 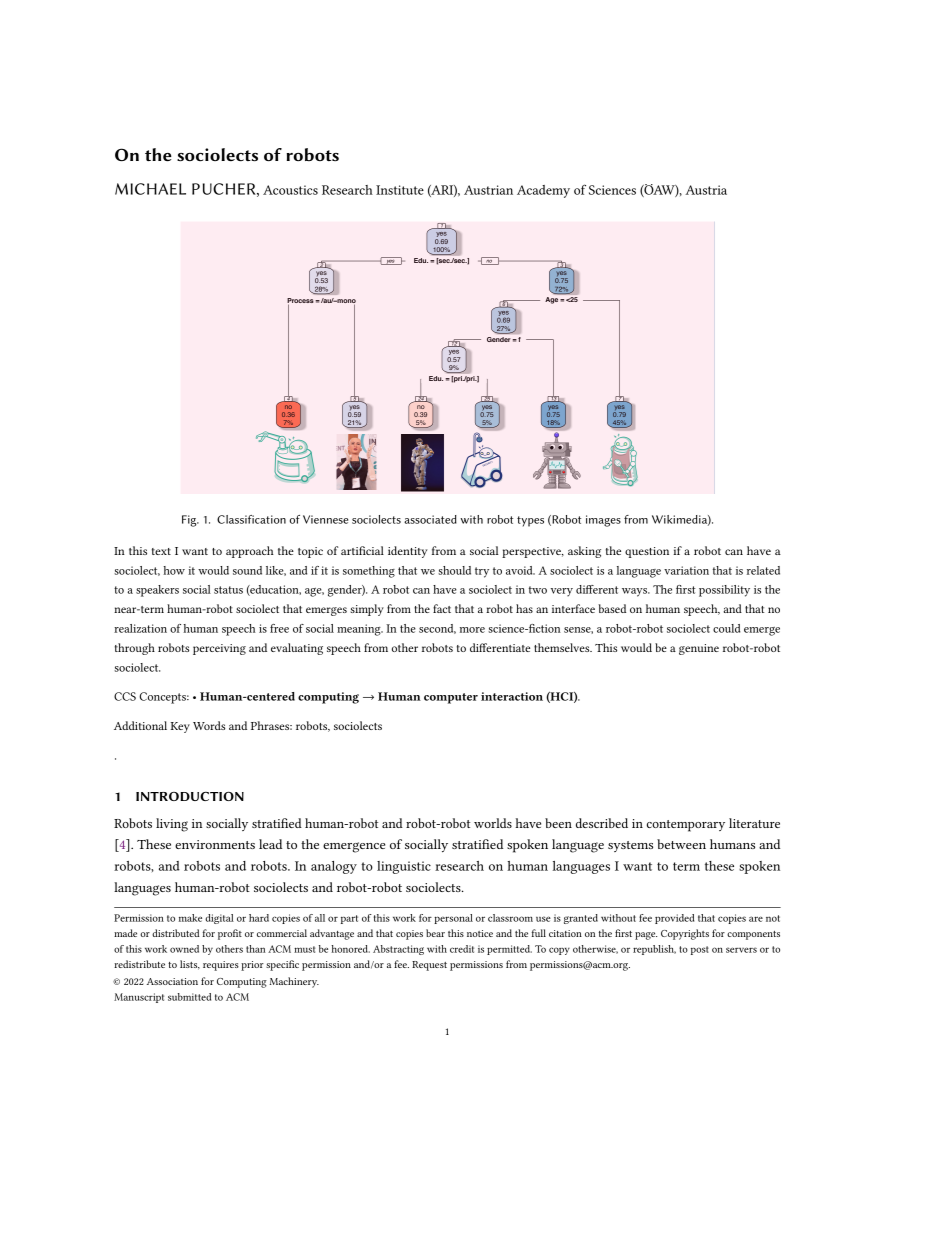 What do you see at coordinates (429, 966) in the page?
I see `Request` at bounding box center [429, 966].
